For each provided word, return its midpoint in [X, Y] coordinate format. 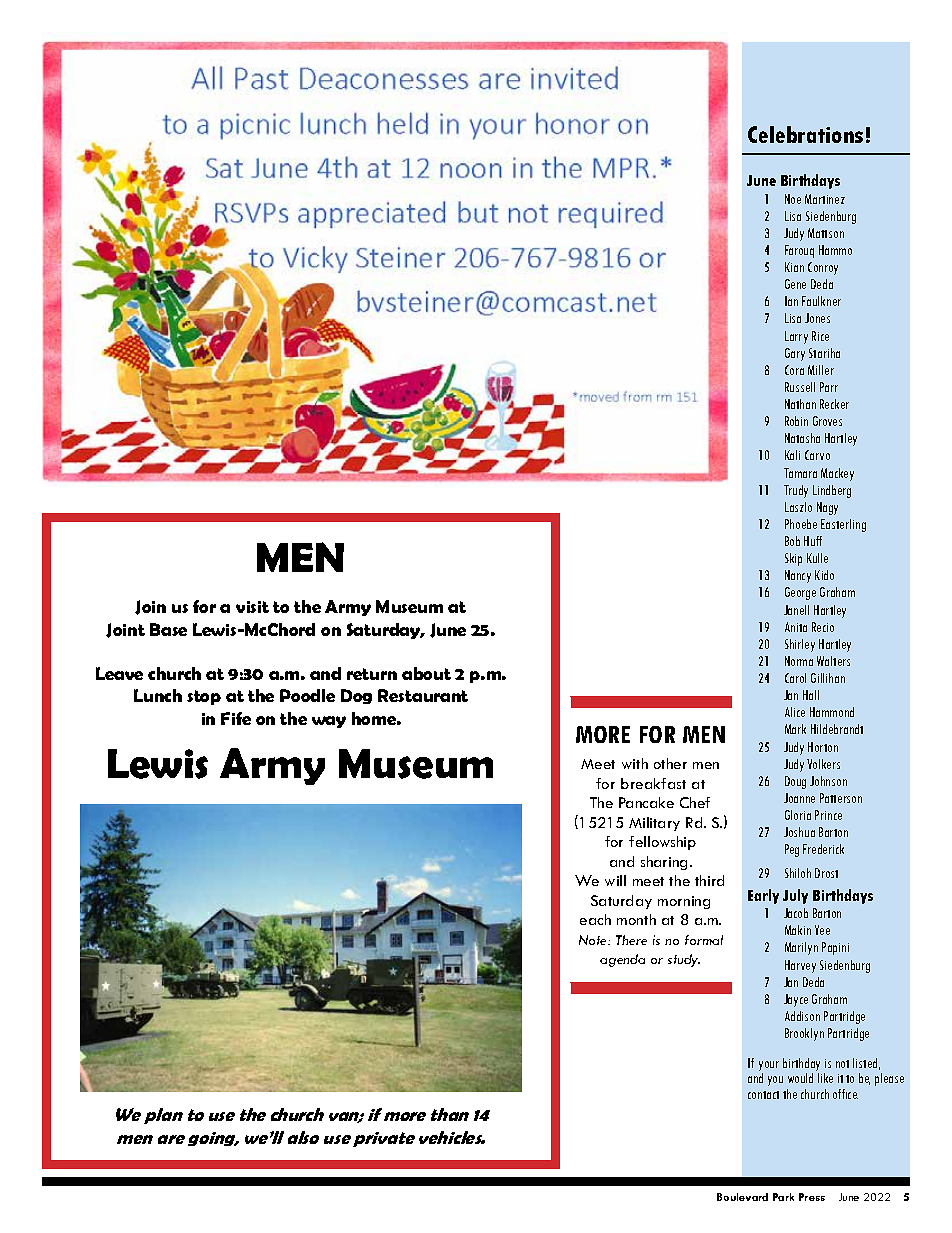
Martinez [825, 199]
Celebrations [805, 134]
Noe [793, 199]
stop [204, 697]
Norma [799, 661]
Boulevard [742, 1197]
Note [594, 940]
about [426, 673]
